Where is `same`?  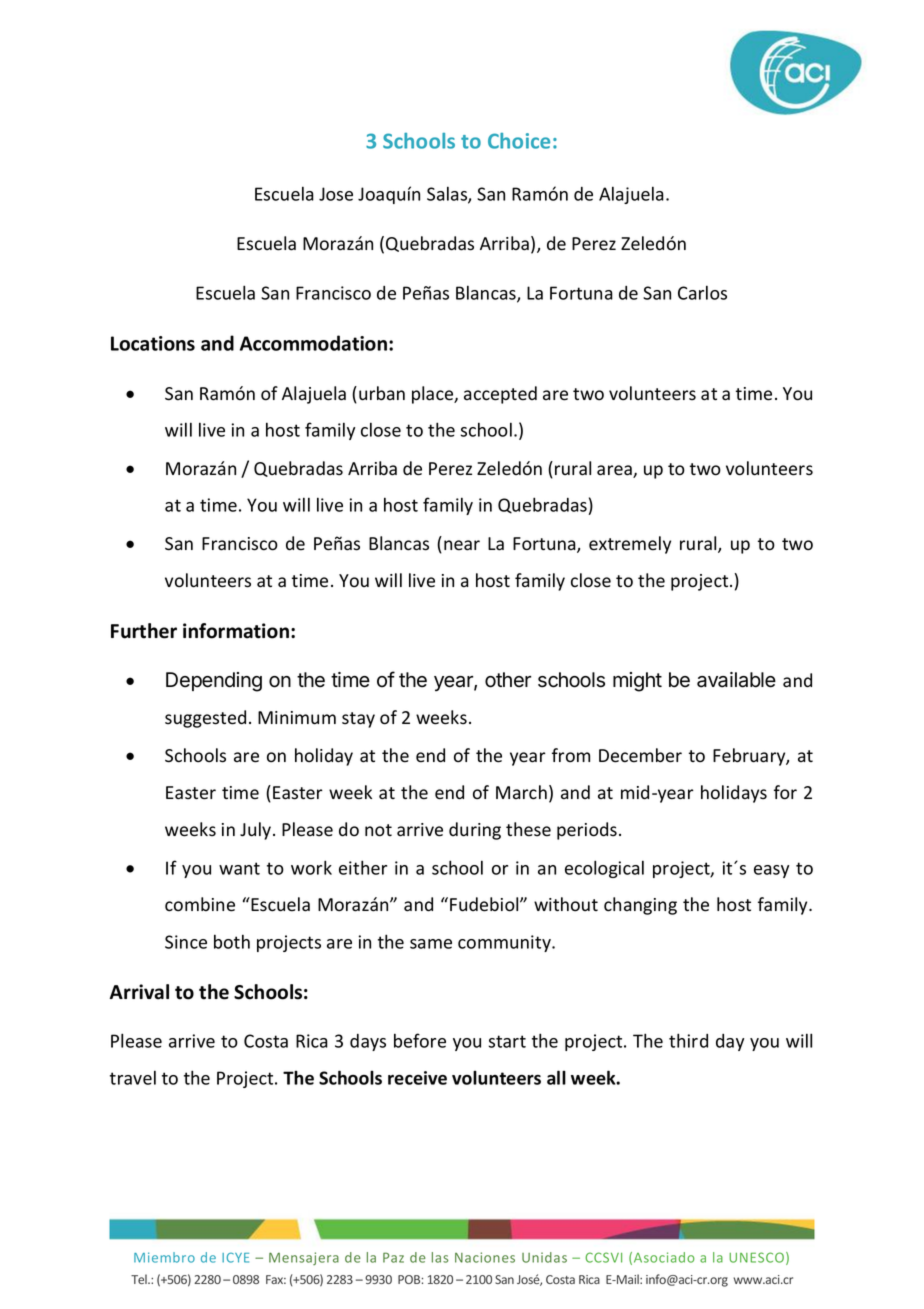 same is located at coordinates (431, 944).
